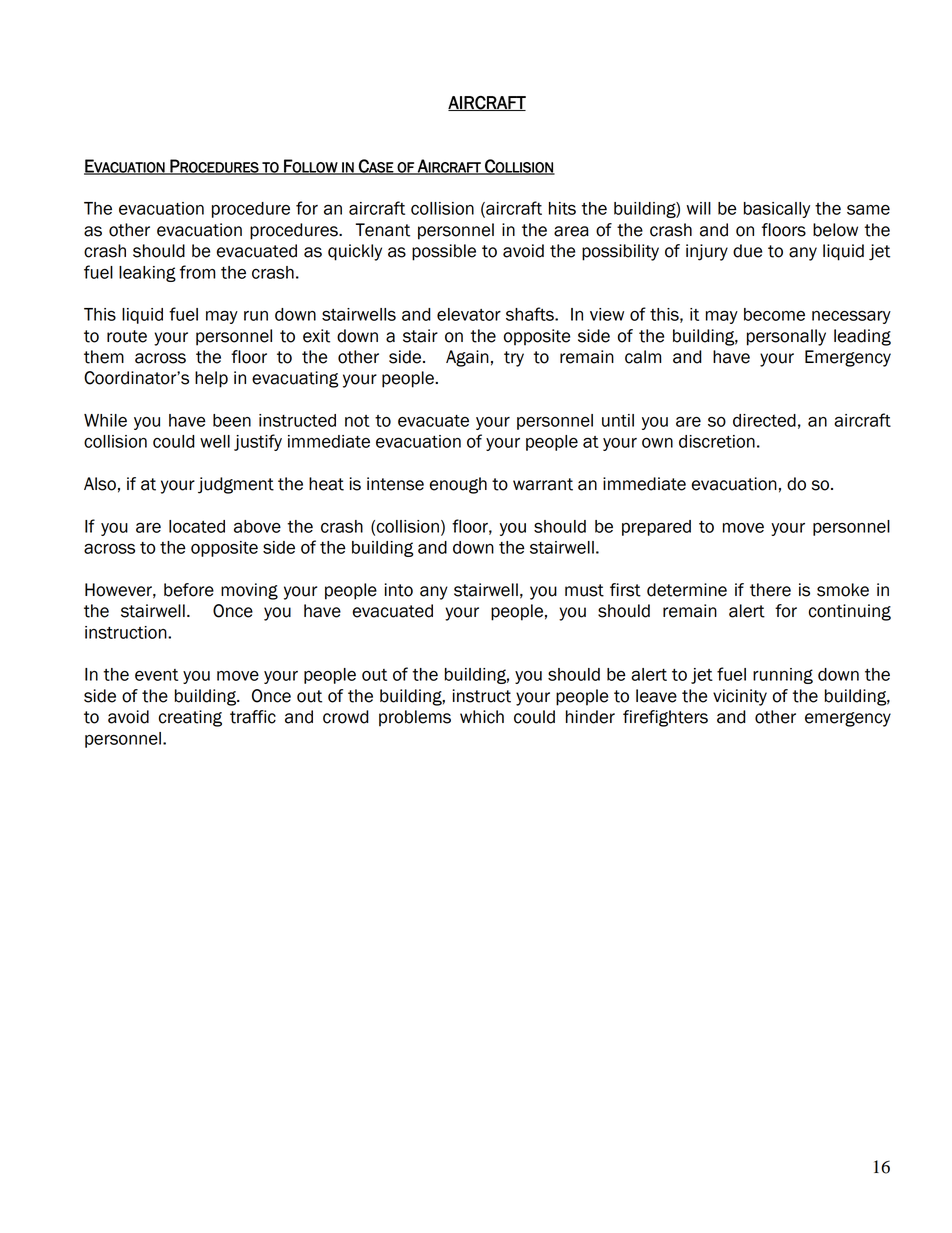 Image resolution: width=952 pixels, height=1233 pixels. Describe the element at coordinates (236, 485) in the image. I see `judgment` at that location.
